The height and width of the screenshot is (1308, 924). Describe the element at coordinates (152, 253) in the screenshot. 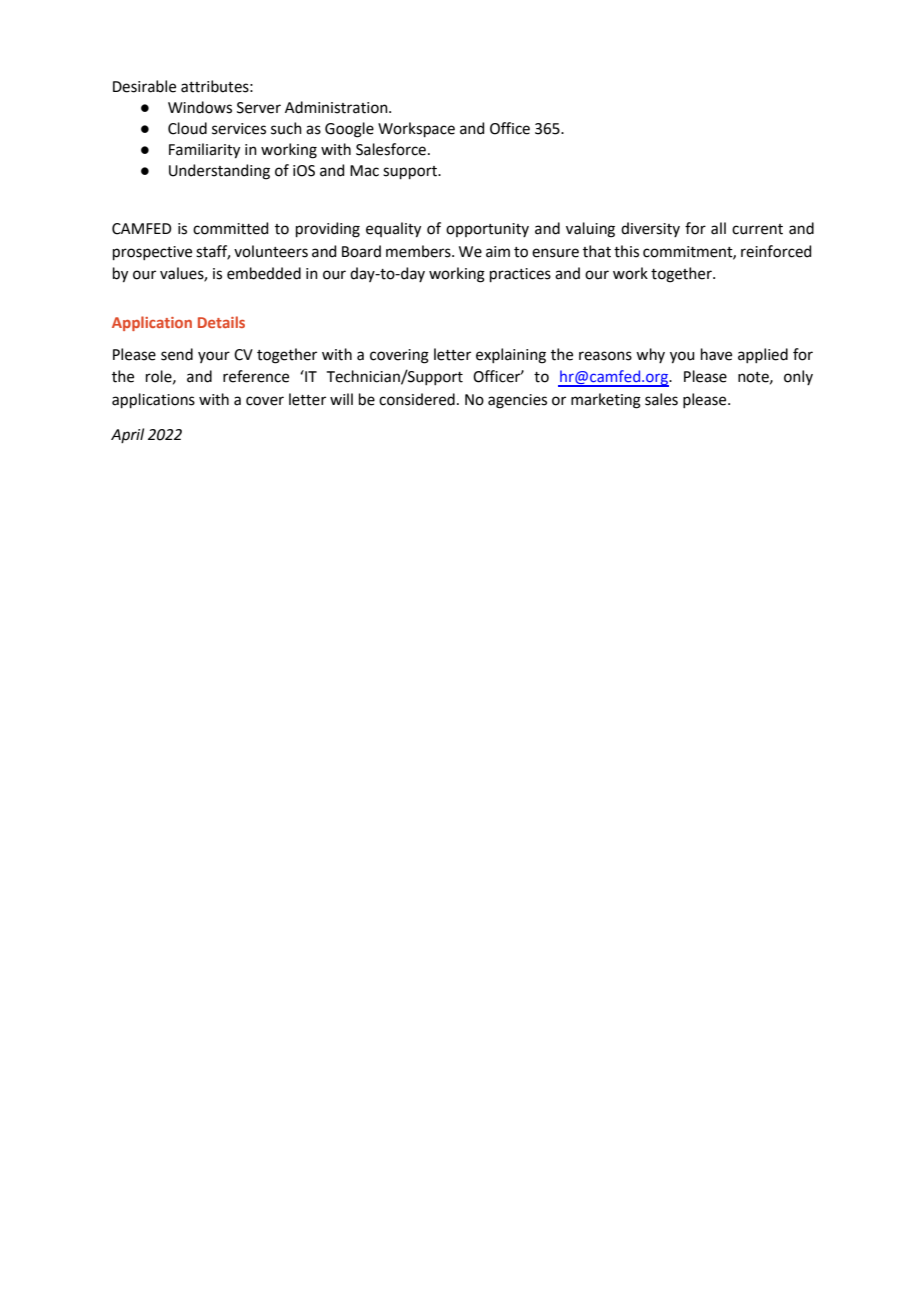

I see `prospective` at that location.
